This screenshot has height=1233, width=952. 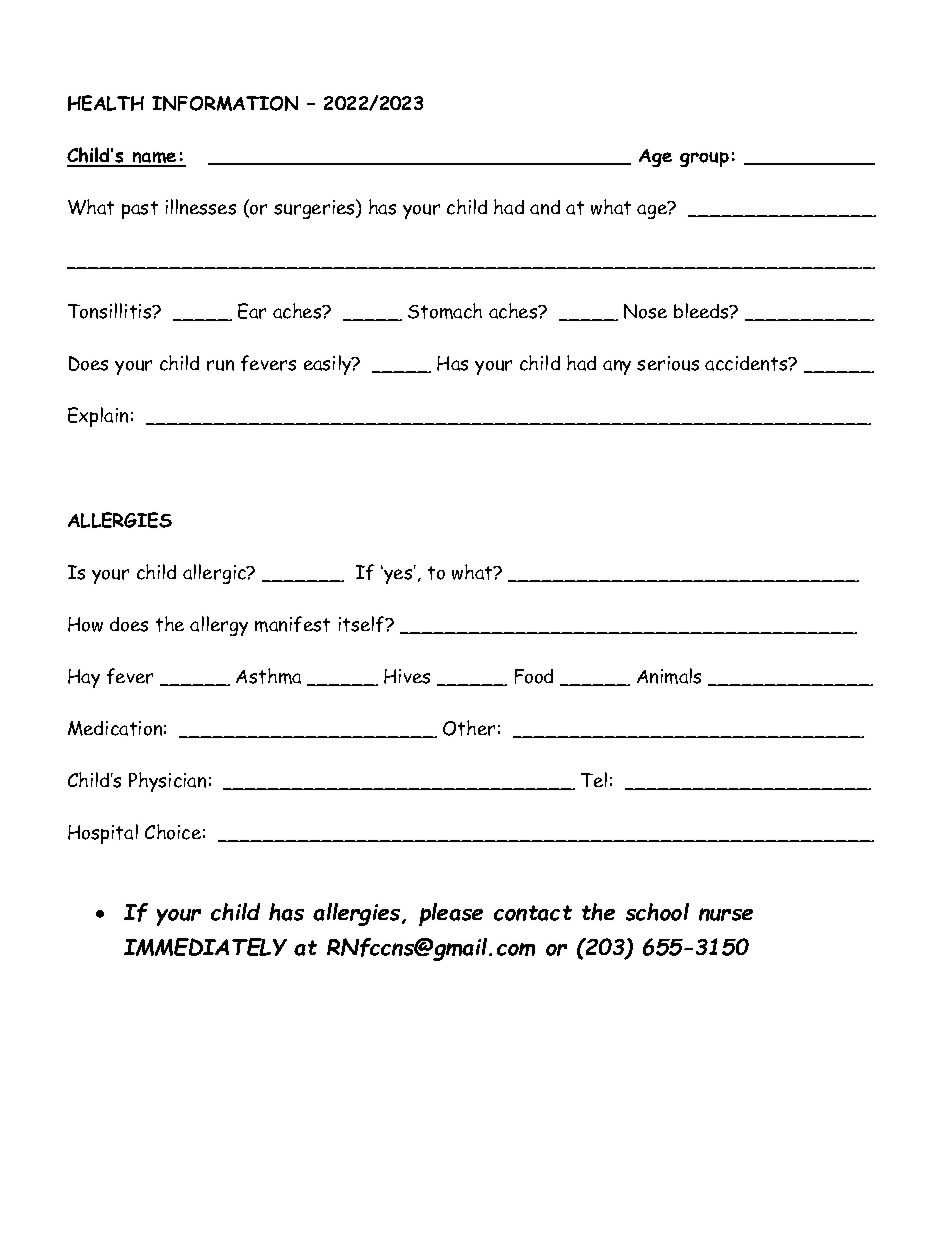 What do you see at coordinates (205, 947) in the screenshot?
I see `IMMEDIATELY` at bounding box center [205, 947].
